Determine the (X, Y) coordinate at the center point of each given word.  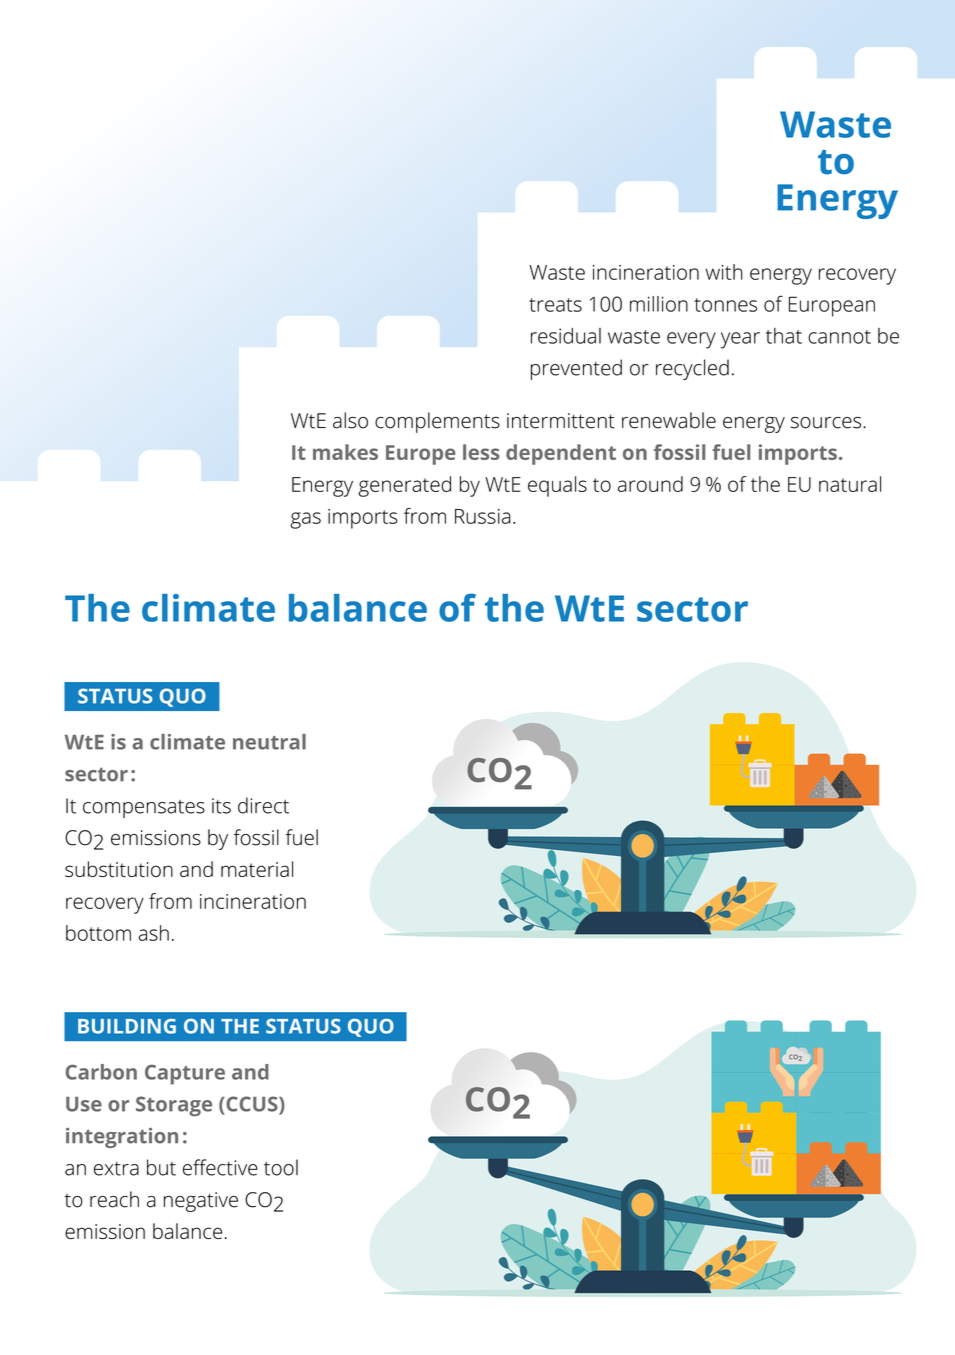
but (161, 1167)
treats (555, 305)
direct (263, 805)
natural (850, 484)
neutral (269, 742)
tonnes (725, 305)
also (350, 420)
